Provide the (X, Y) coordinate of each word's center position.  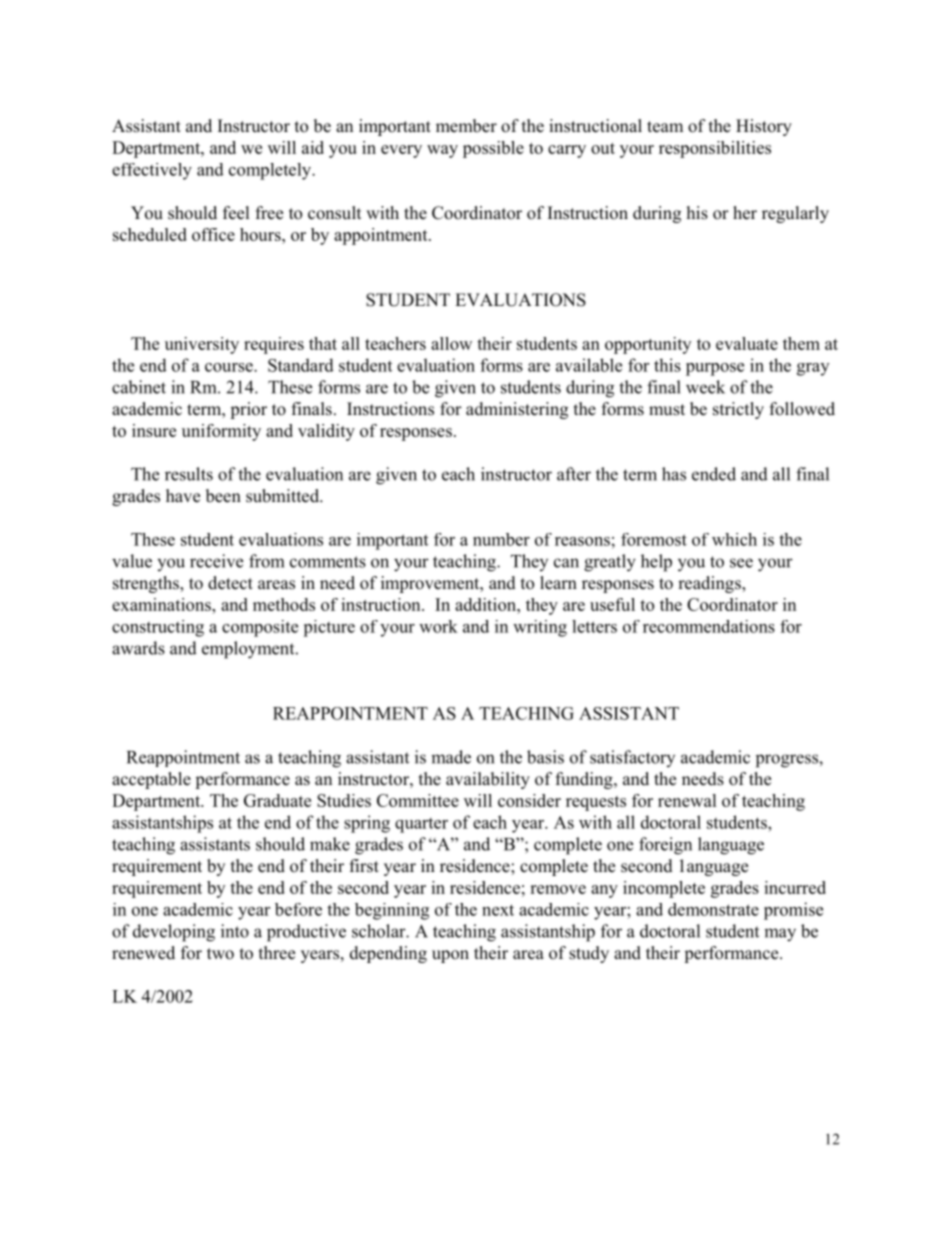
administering (517, 410)
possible (493, 149)
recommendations (709, 626)
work (438, 626)
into (235, 931)
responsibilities (715, 149)
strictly (738, 410)
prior (248, 410)
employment (249, 650)
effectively (152, 171)
